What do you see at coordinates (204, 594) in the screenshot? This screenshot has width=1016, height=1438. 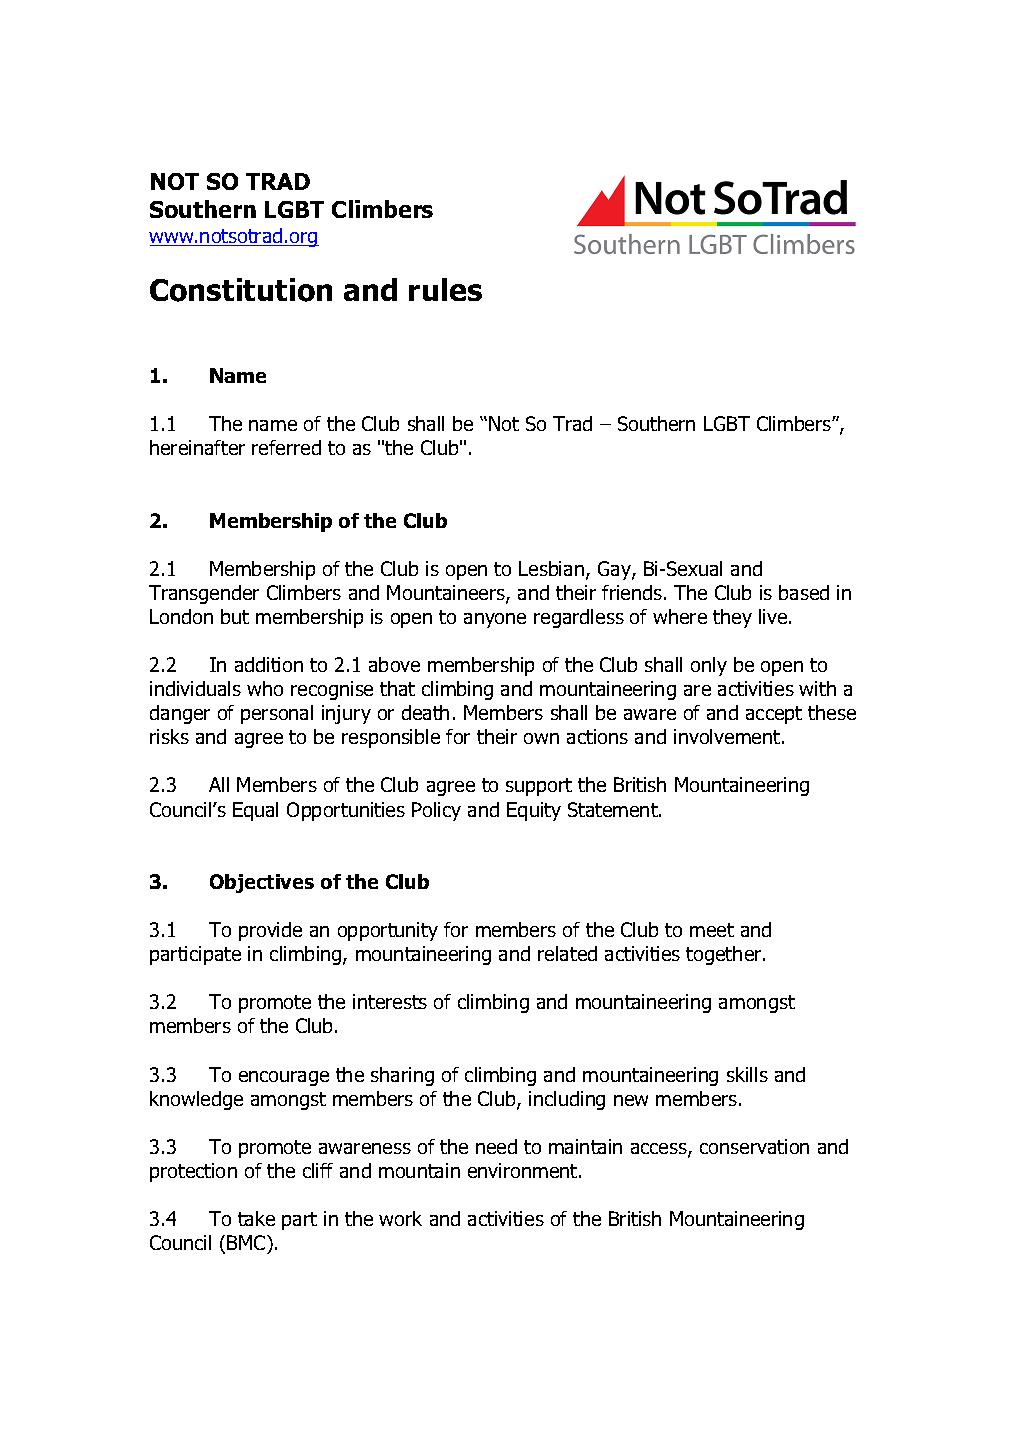 I see `Transgender` at bounding box center [204, 594].
